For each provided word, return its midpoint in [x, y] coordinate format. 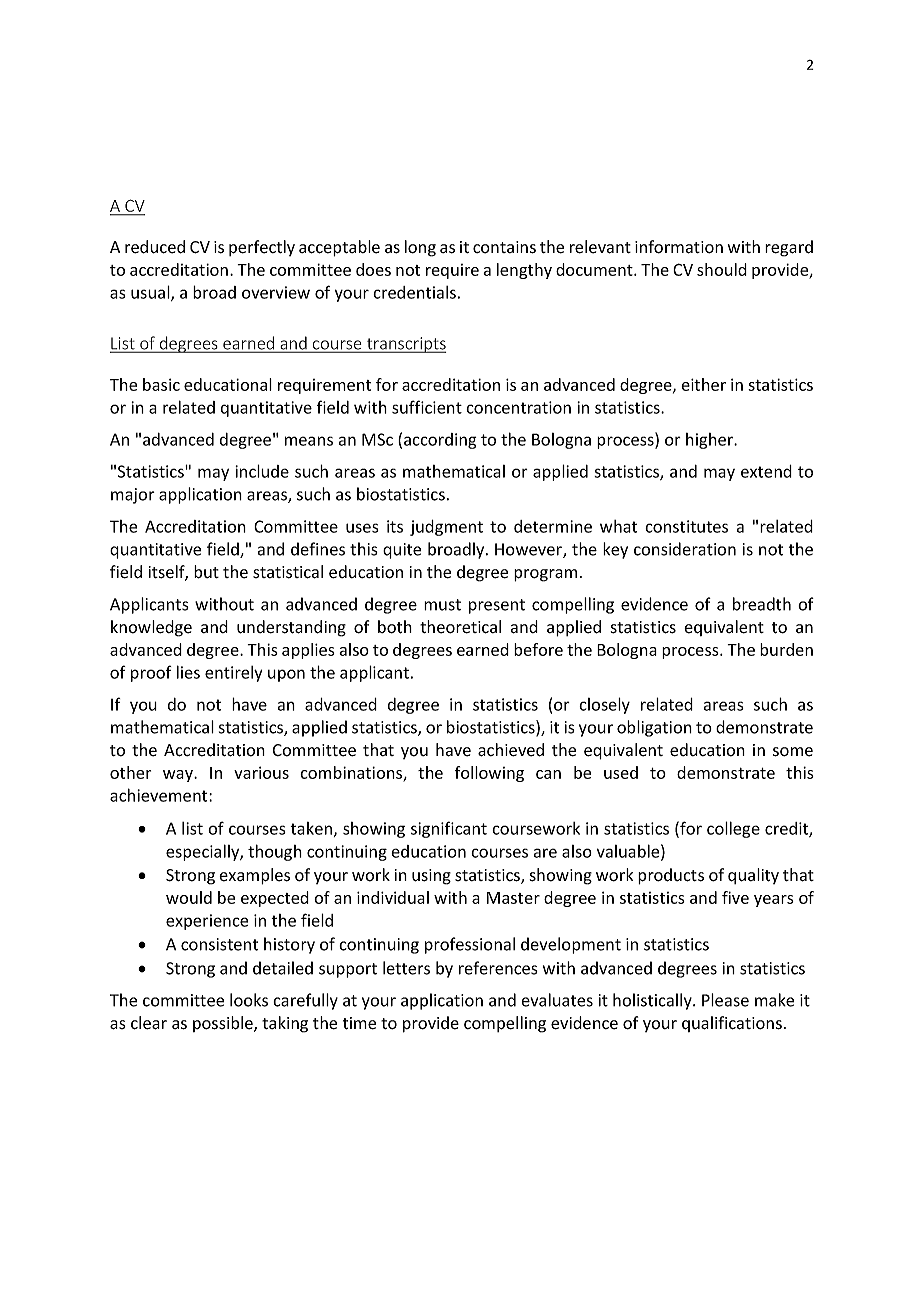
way [179, 776]
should [722, 269]
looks [249, 1000]
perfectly [262, 248]
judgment [446, 528]
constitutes [686, 526]
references [498, 968]
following [489, 774]
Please [725, 1000]
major [133, 496]
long [420, 248]
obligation [654, 728]
